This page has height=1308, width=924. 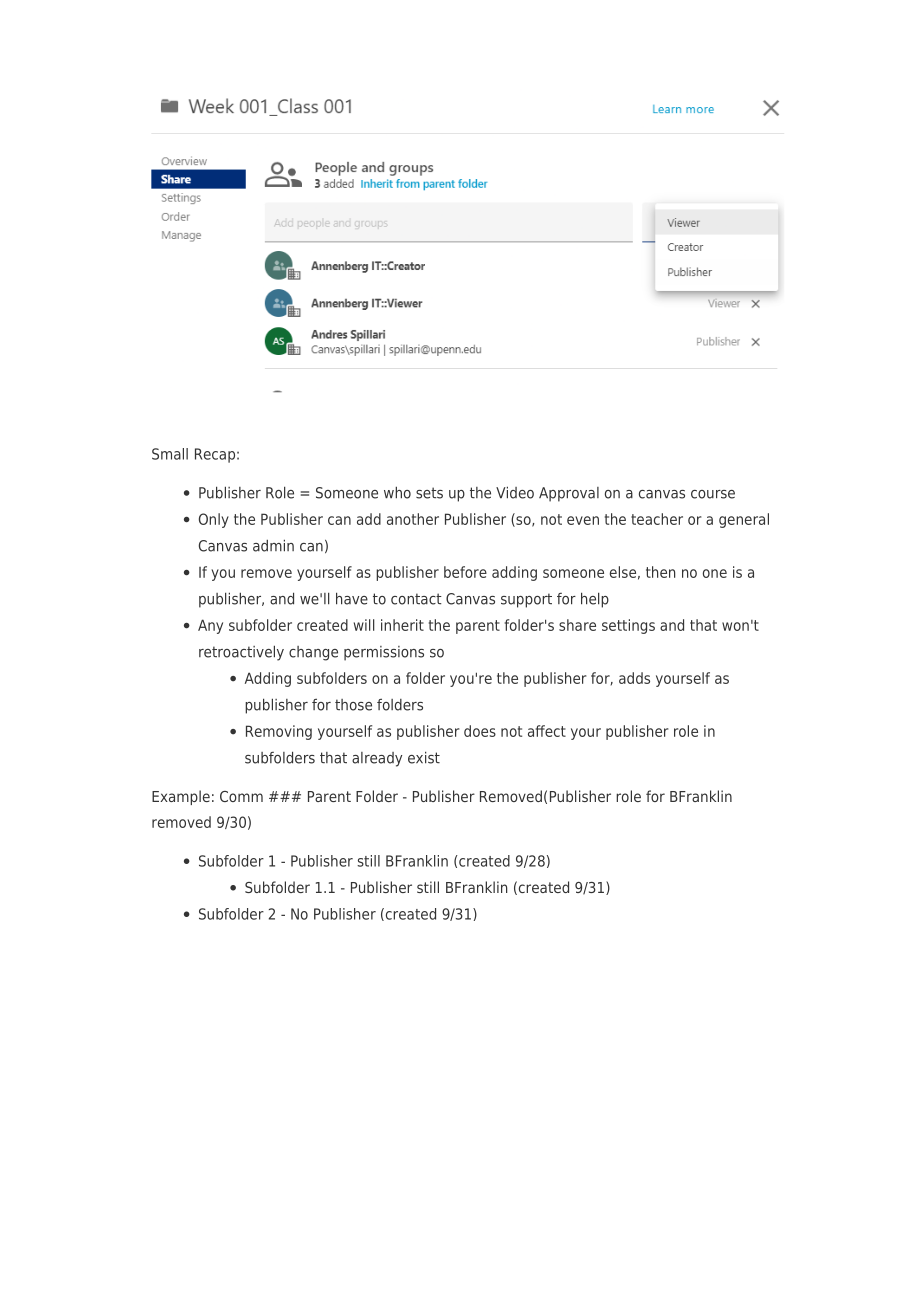 I want to click on settings, so click(x=628, y=626).
